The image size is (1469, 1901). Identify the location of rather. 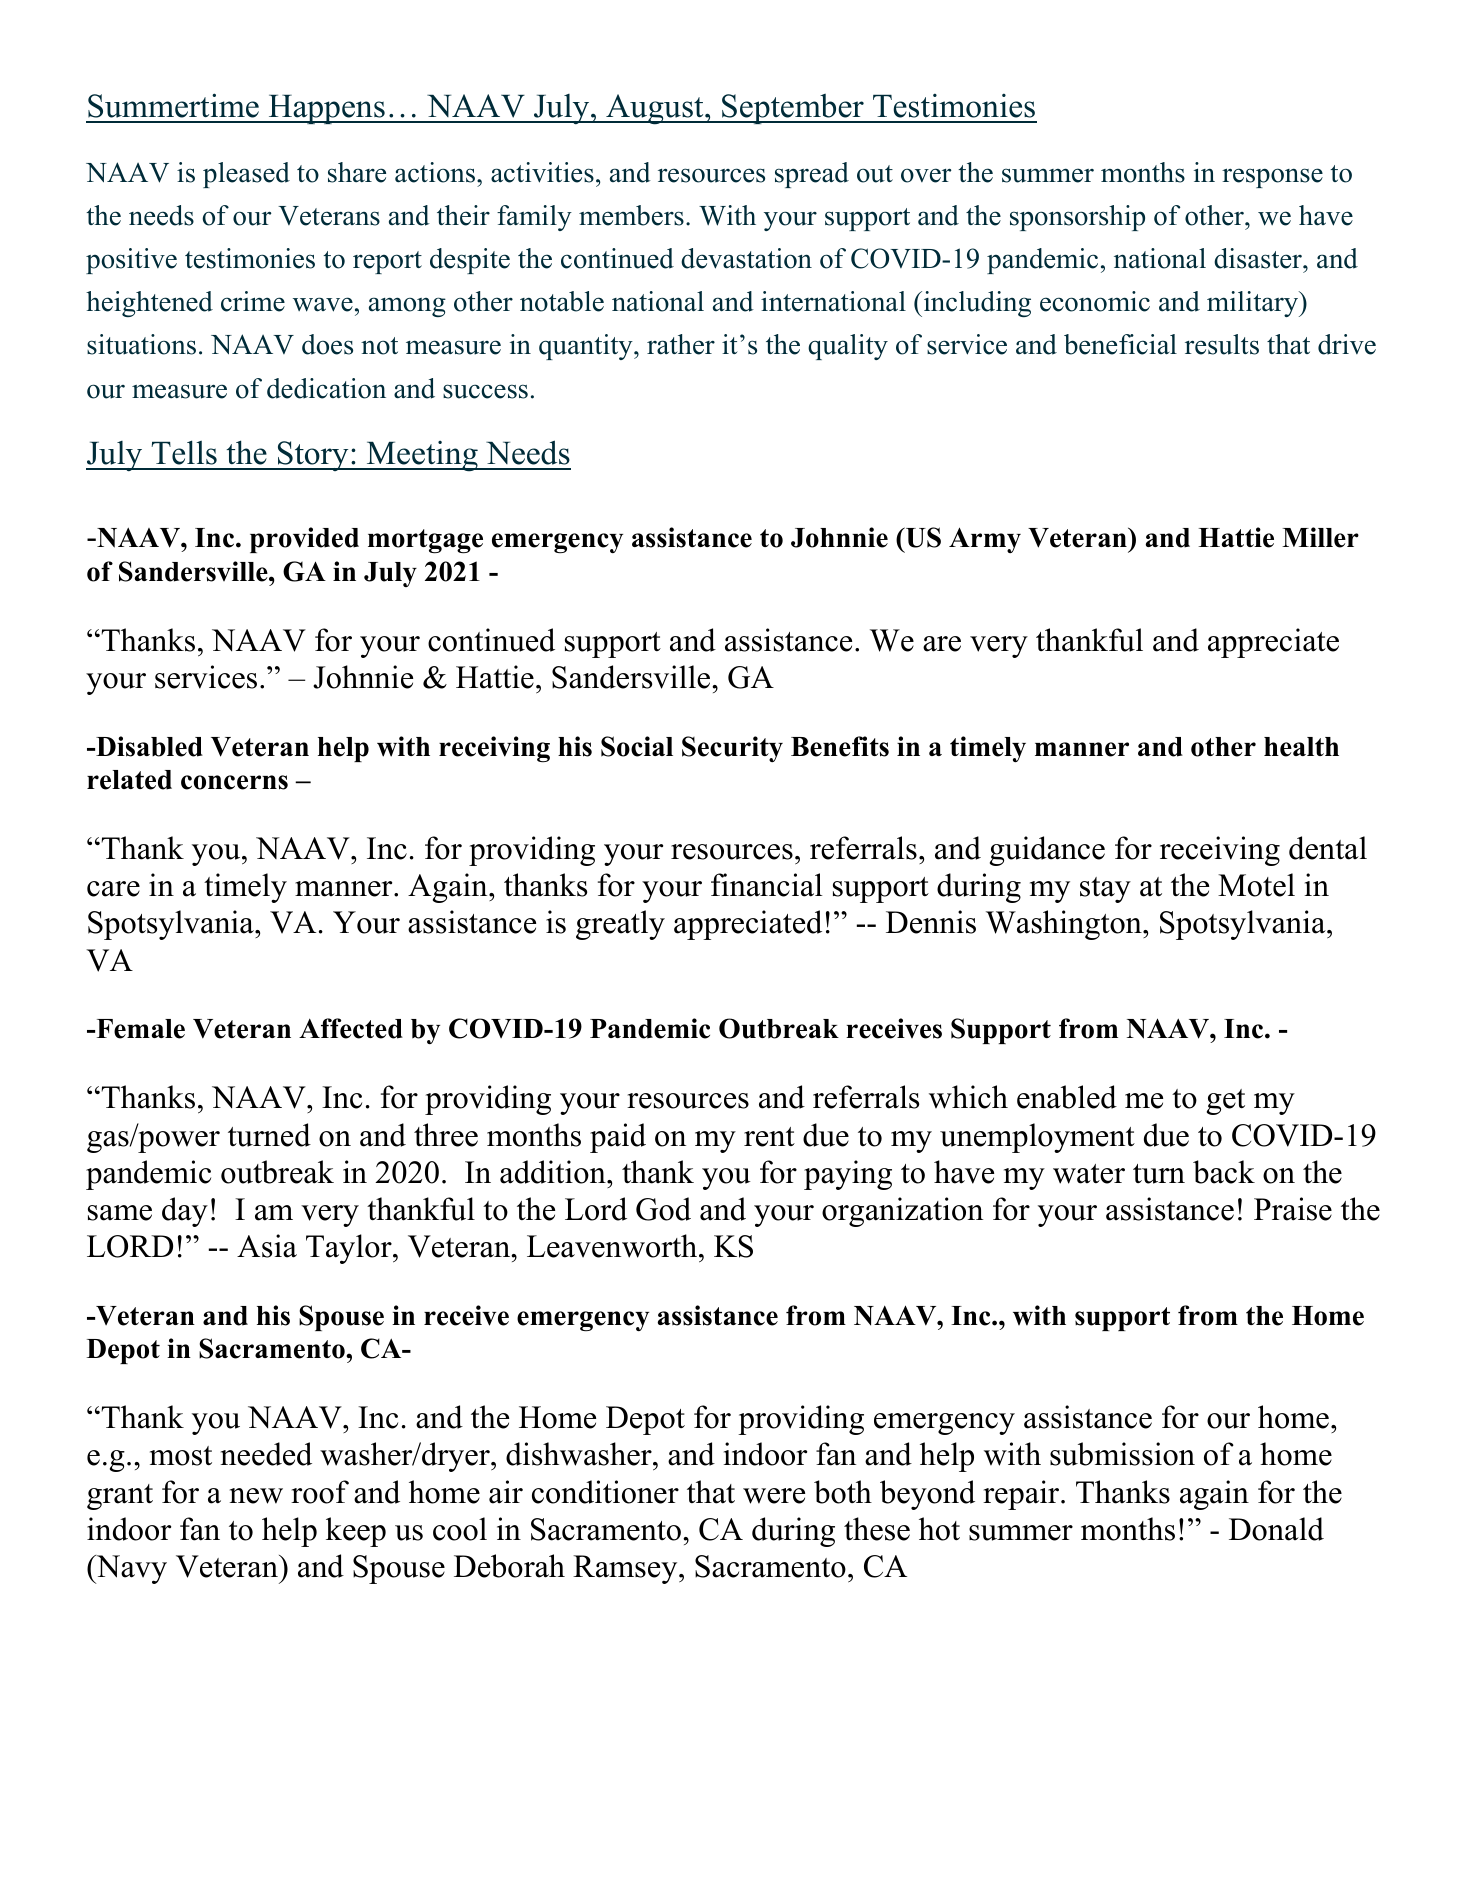
(681, 344).
